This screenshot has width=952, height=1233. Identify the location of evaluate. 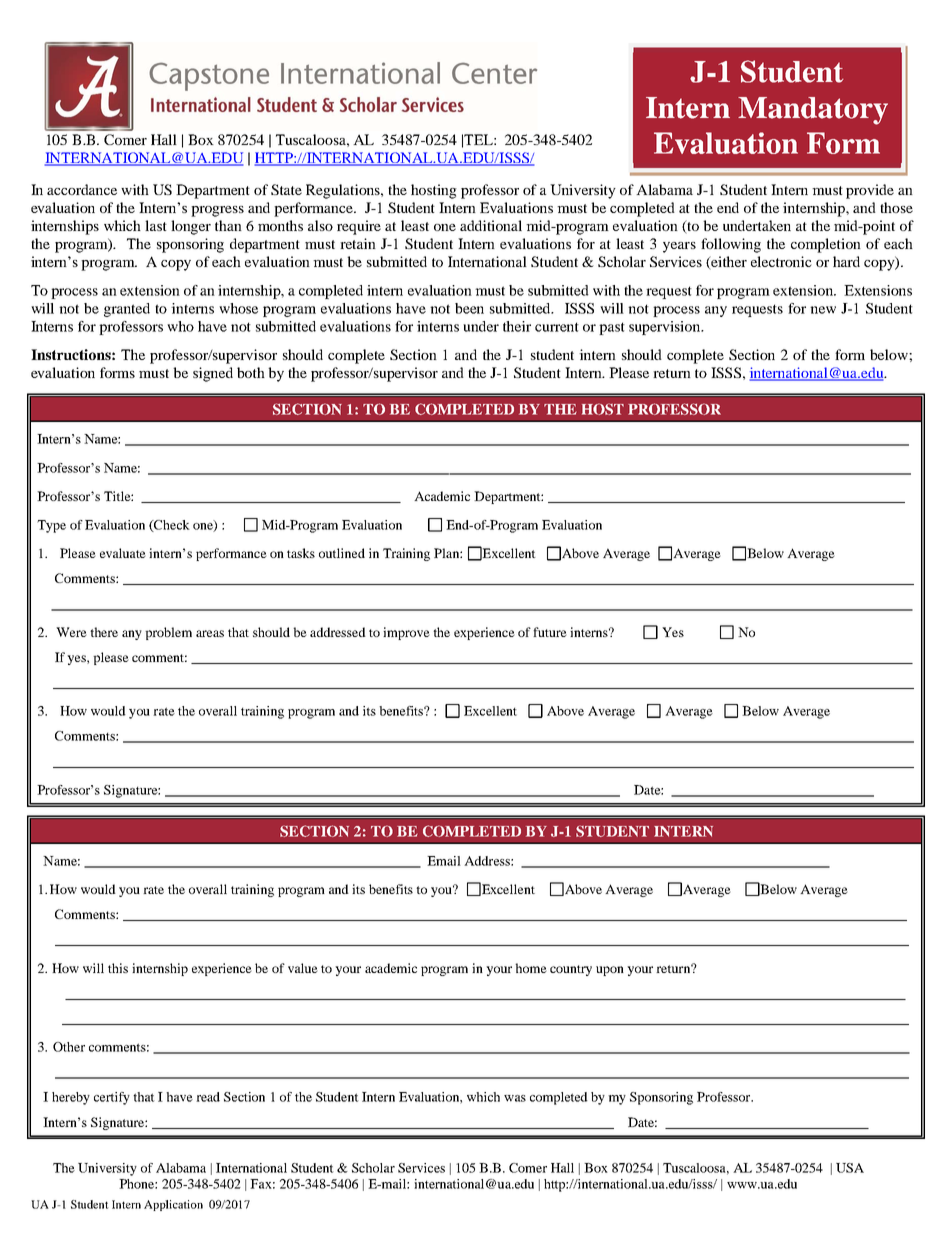
(123, 553).
